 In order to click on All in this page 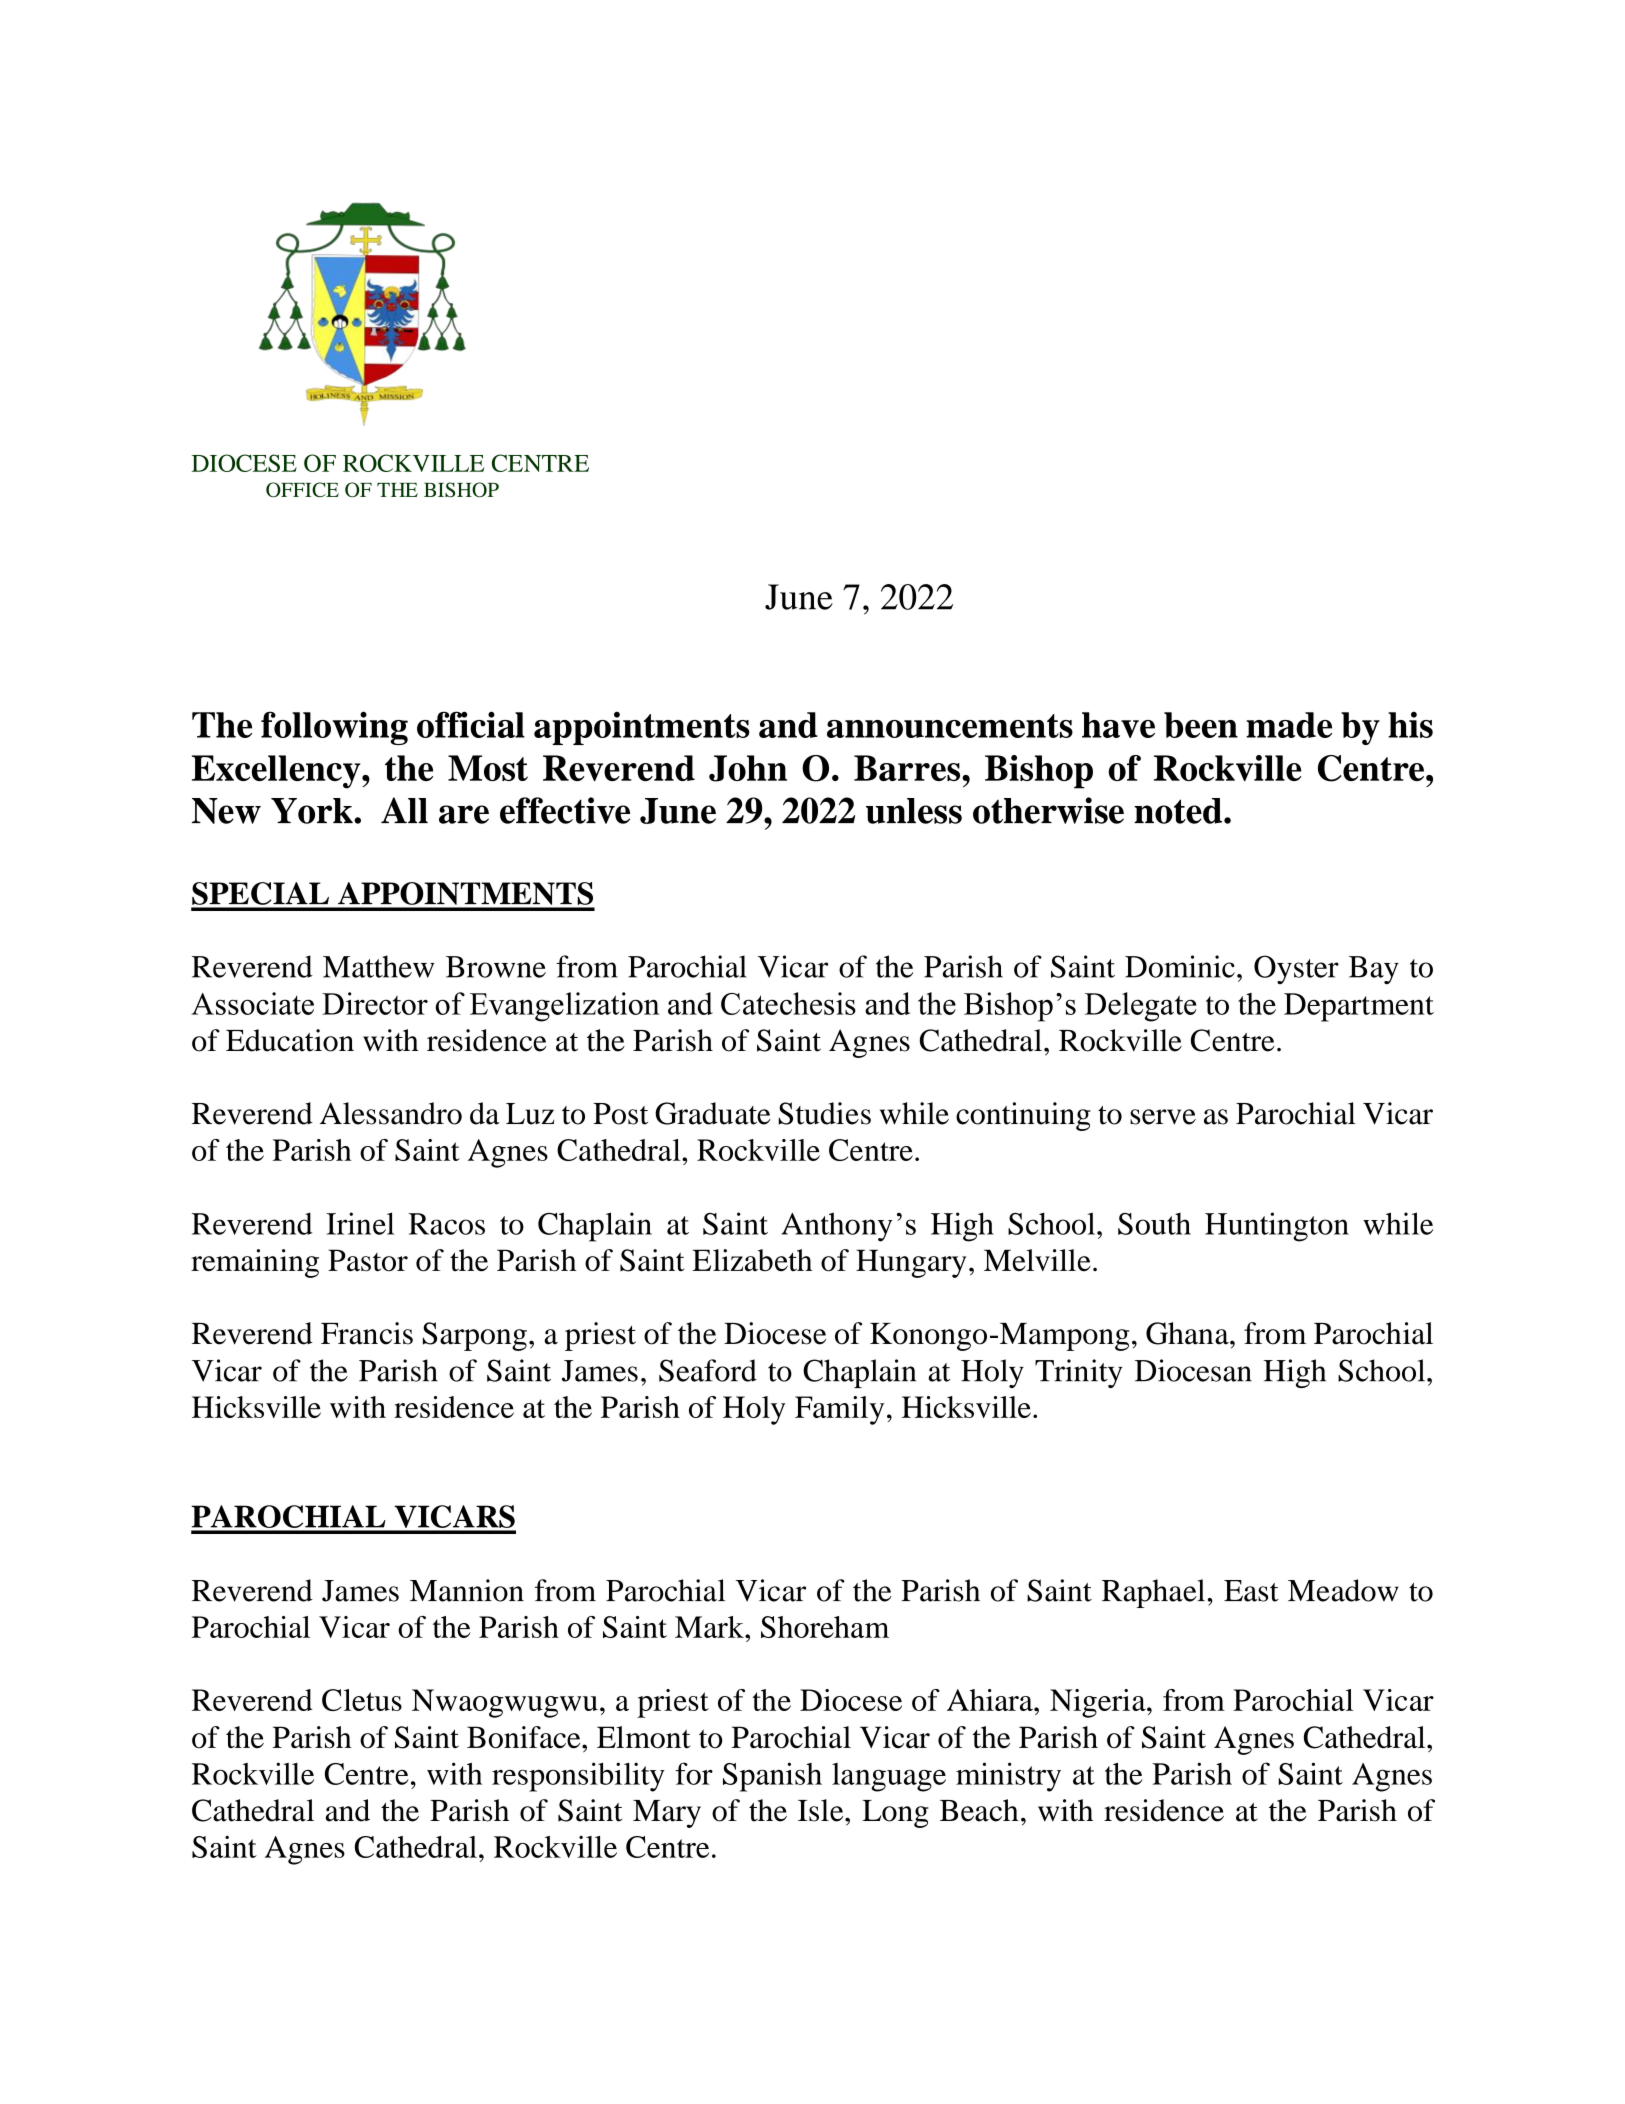, I will do `click(404, 810)`.
